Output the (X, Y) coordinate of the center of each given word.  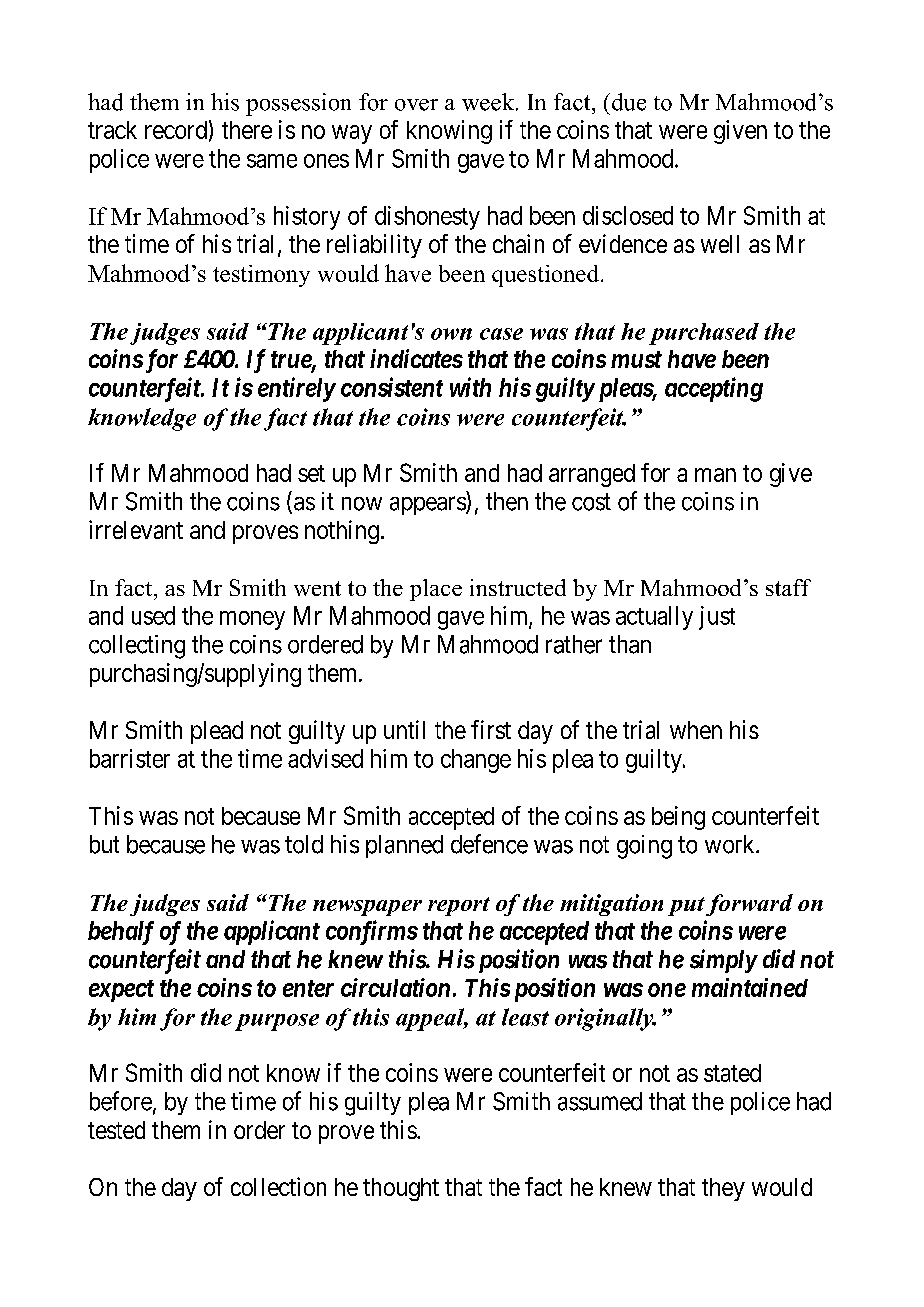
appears (428, 505)
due (627, 102)
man (715, 475)
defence (489, 844)
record (176, 130)
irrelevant (136, 529)
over (416, 105)
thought (401, 1189)
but (104, 844)
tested (116, 1130)
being (678, 818)
